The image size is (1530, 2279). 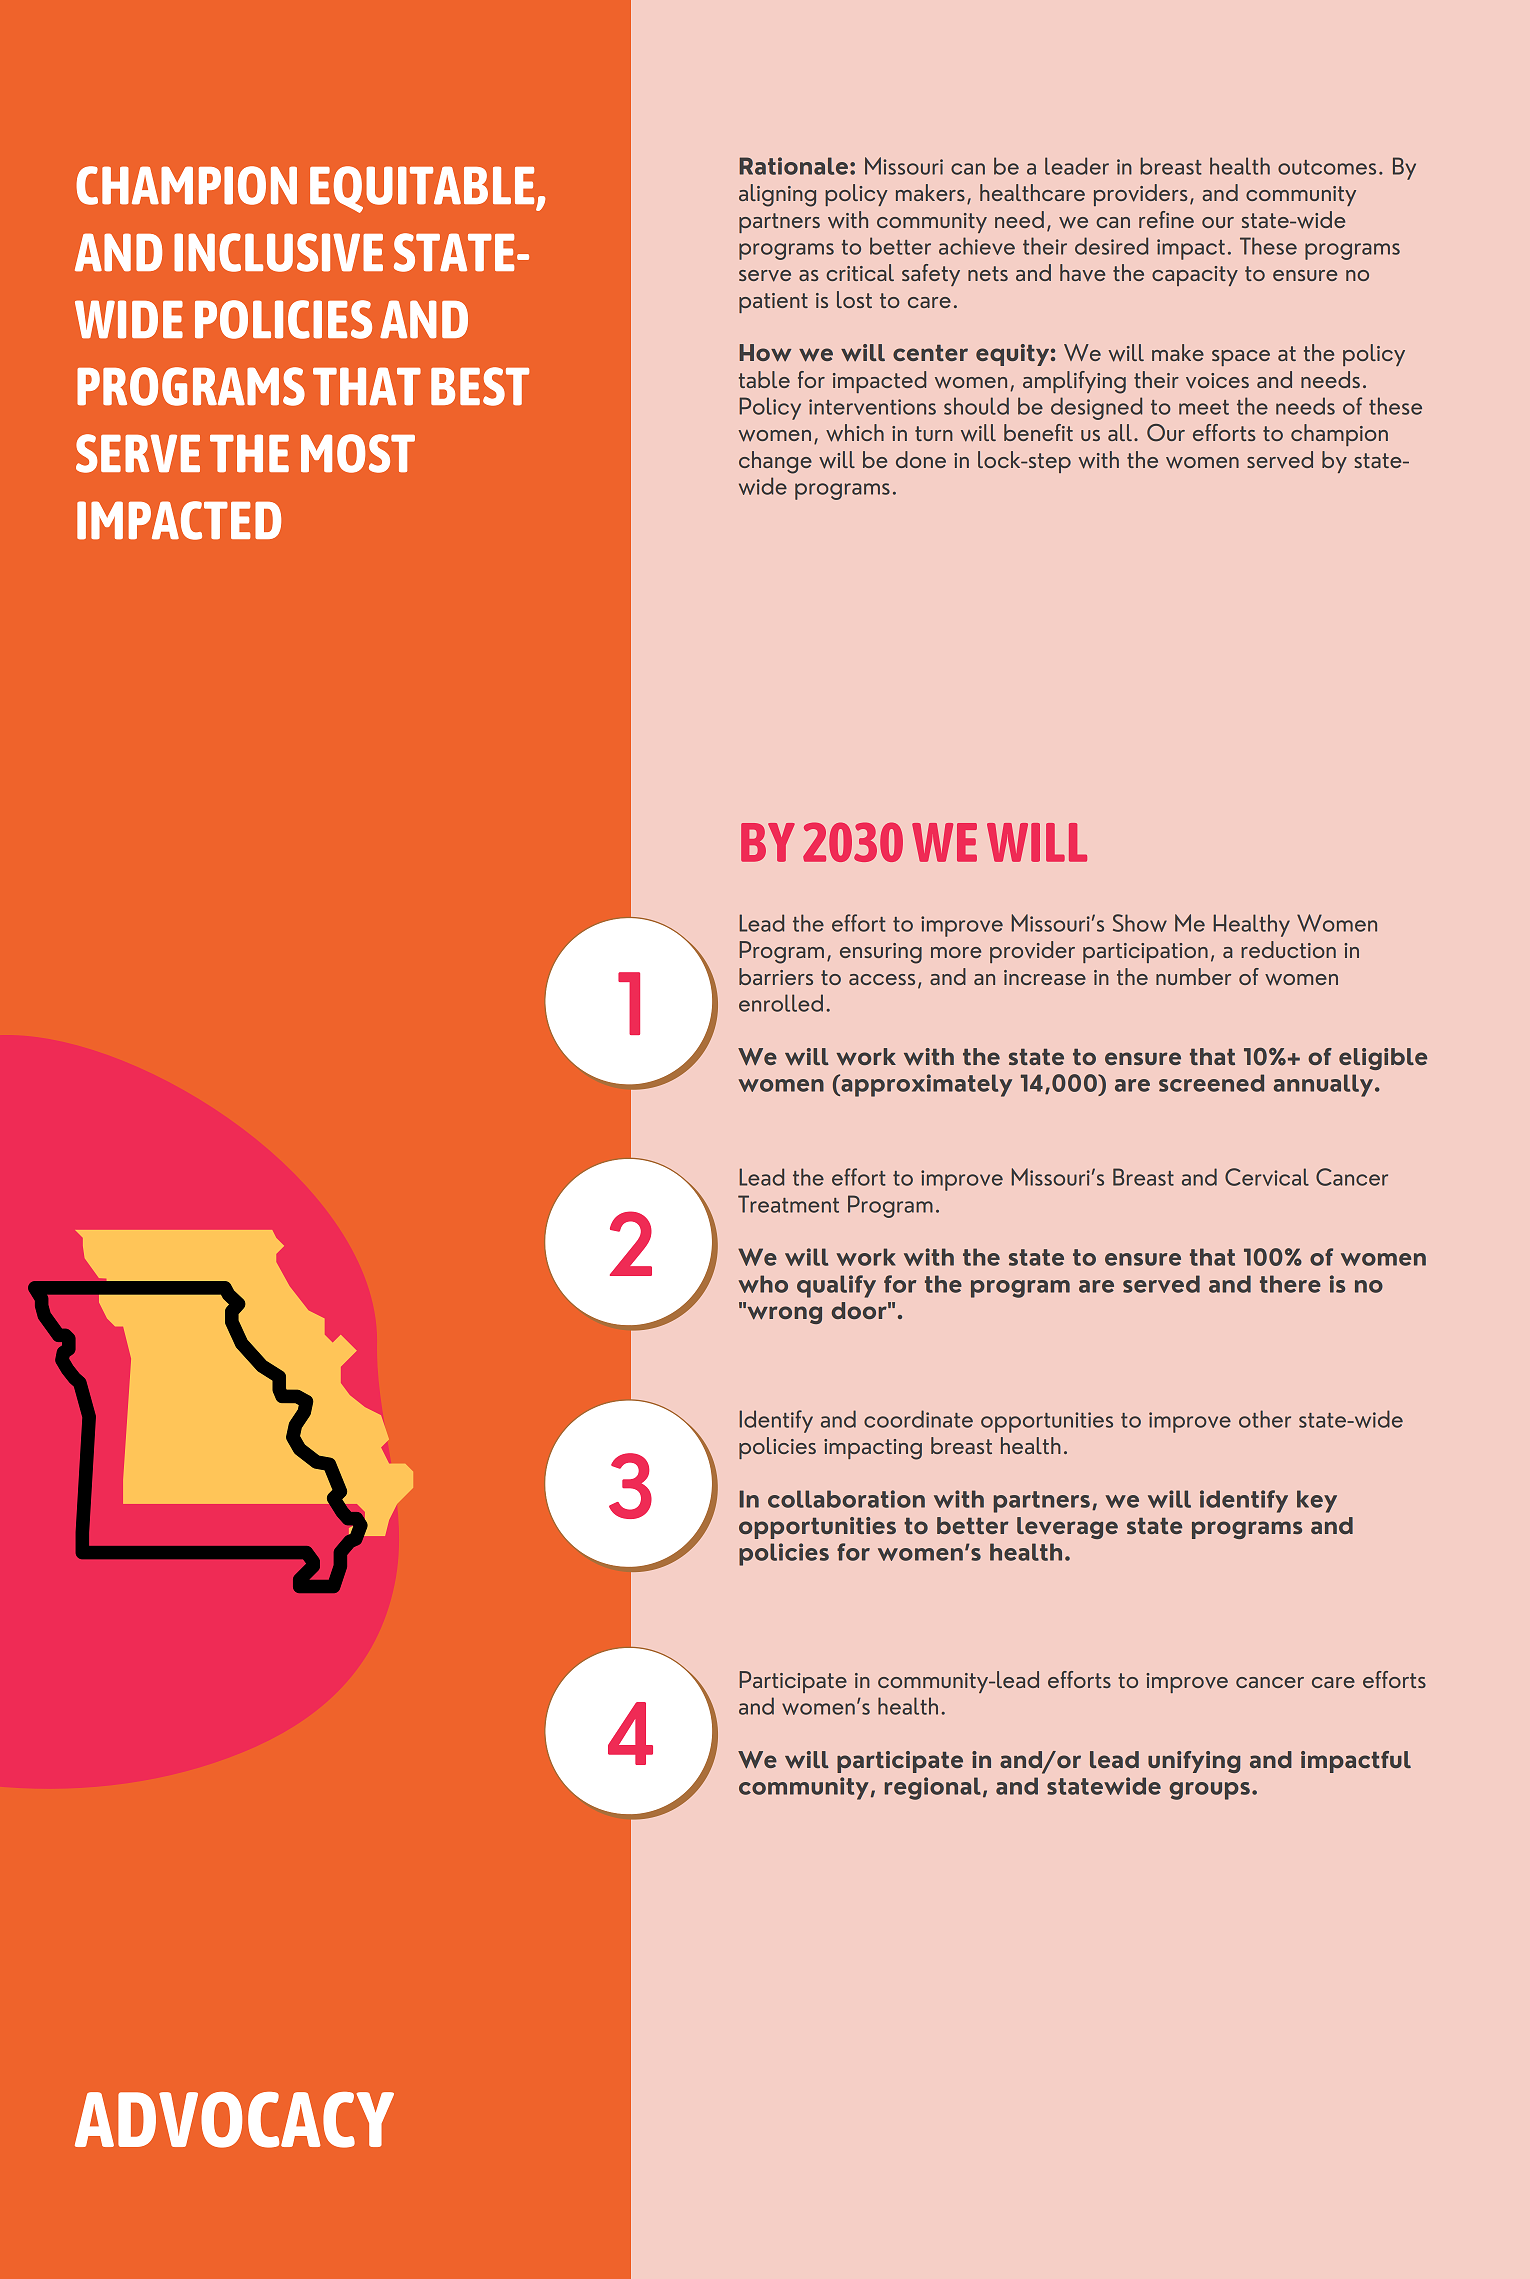 I want to click on enrolled, so click(x=781, y=1003).
